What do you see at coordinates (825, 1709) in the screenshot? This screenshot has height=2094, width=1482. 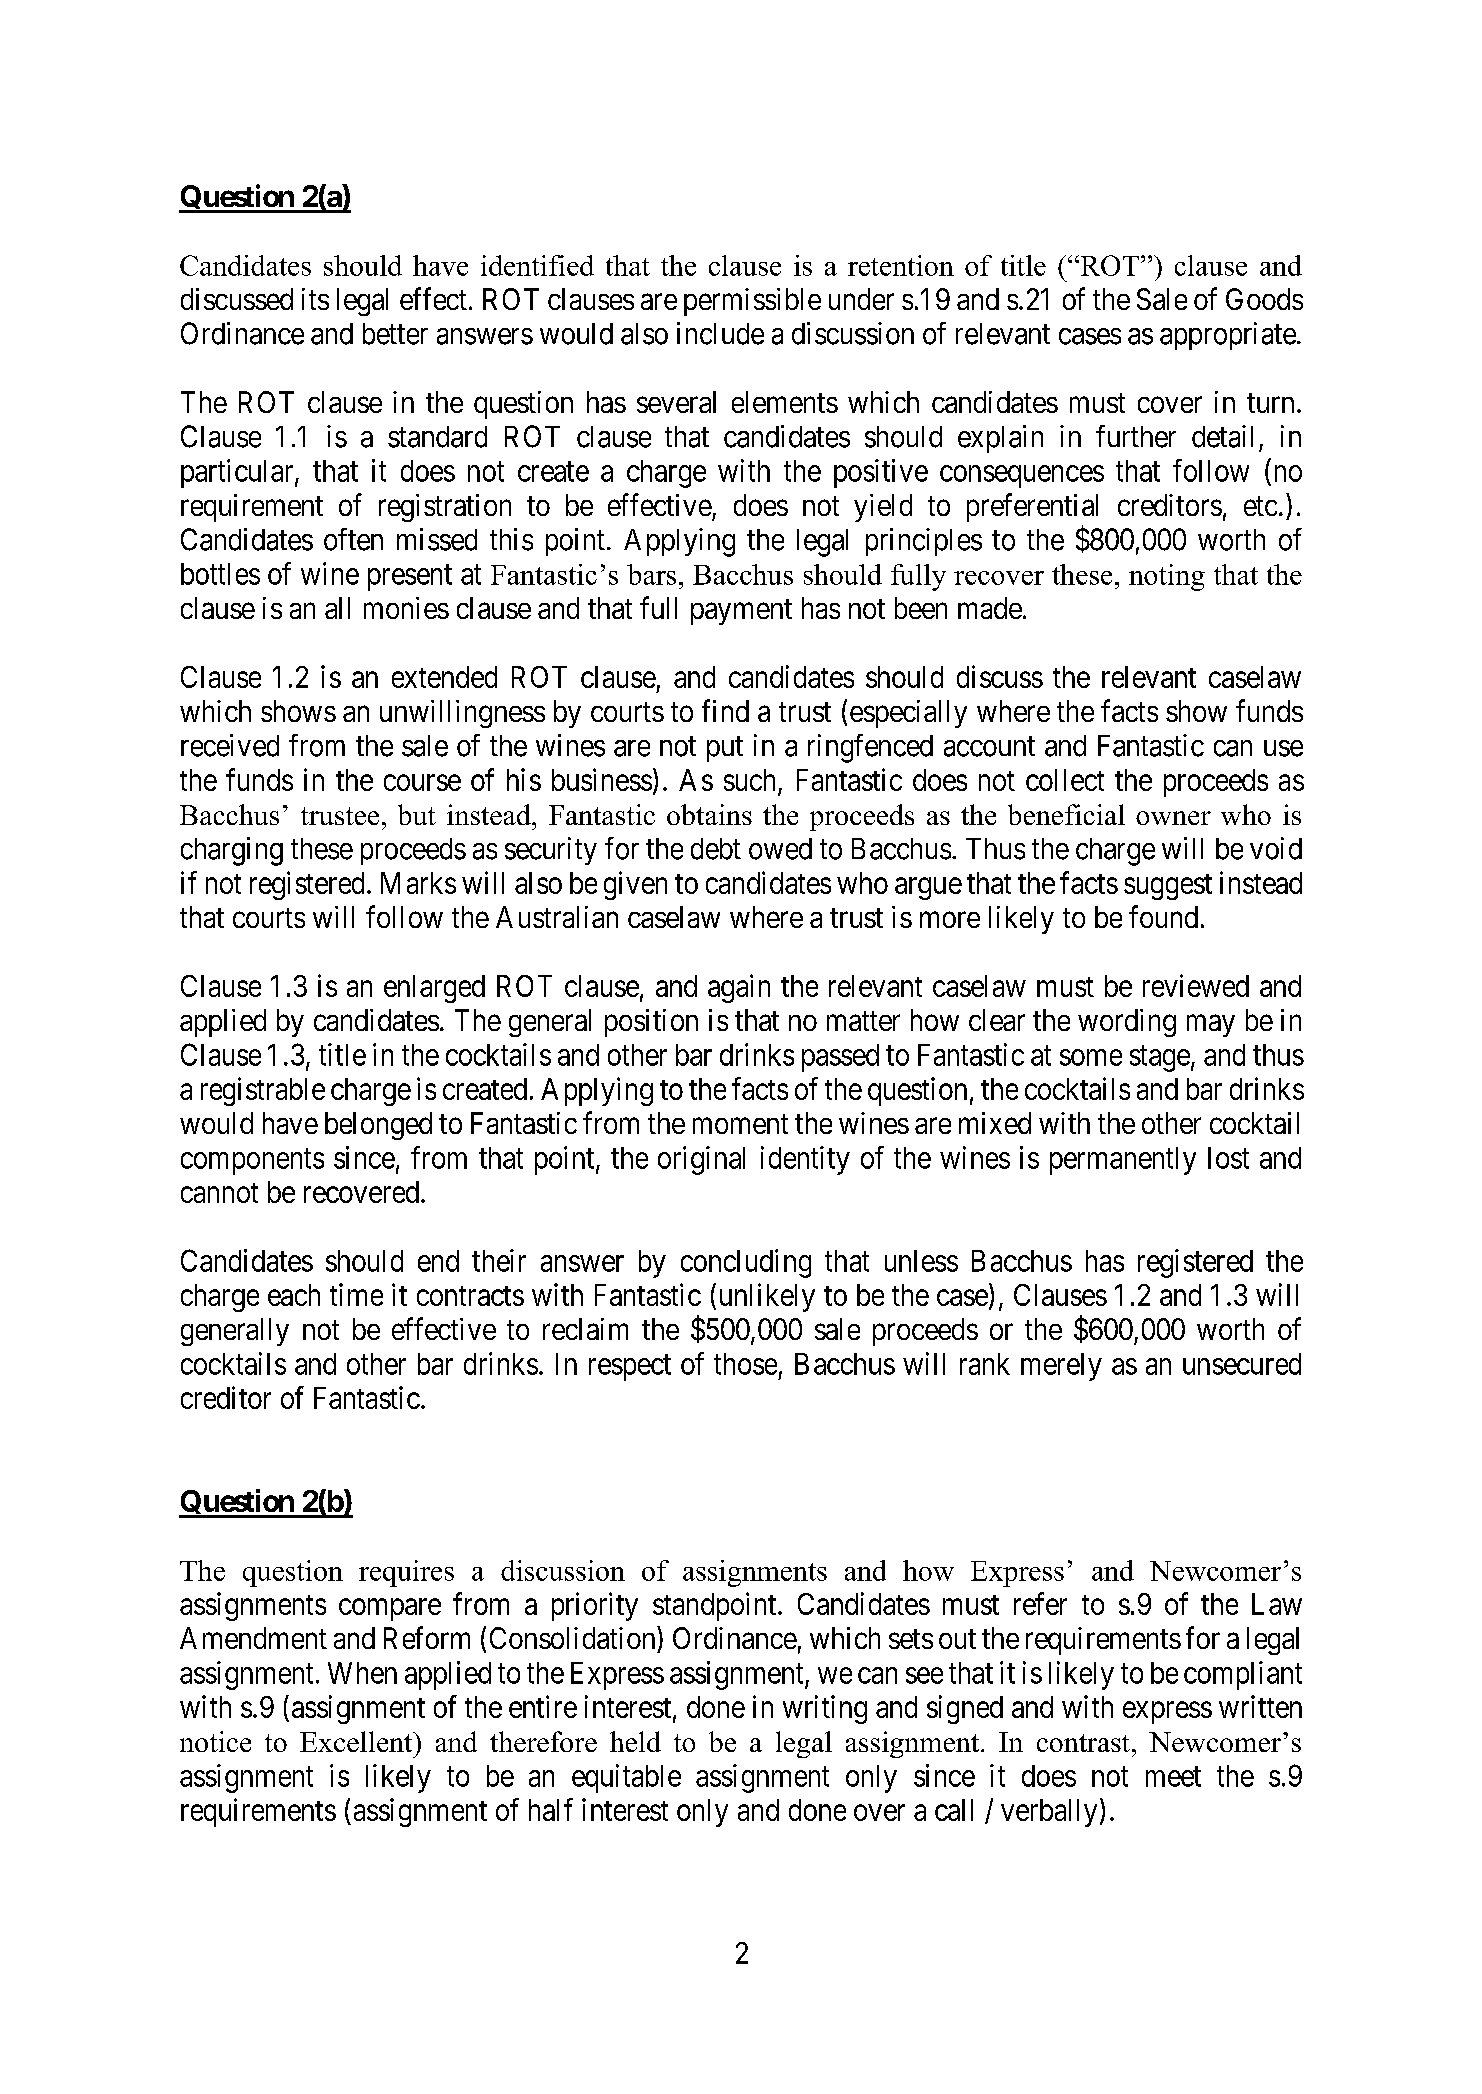 I see `writing` at bounding box center [825, 1709].
